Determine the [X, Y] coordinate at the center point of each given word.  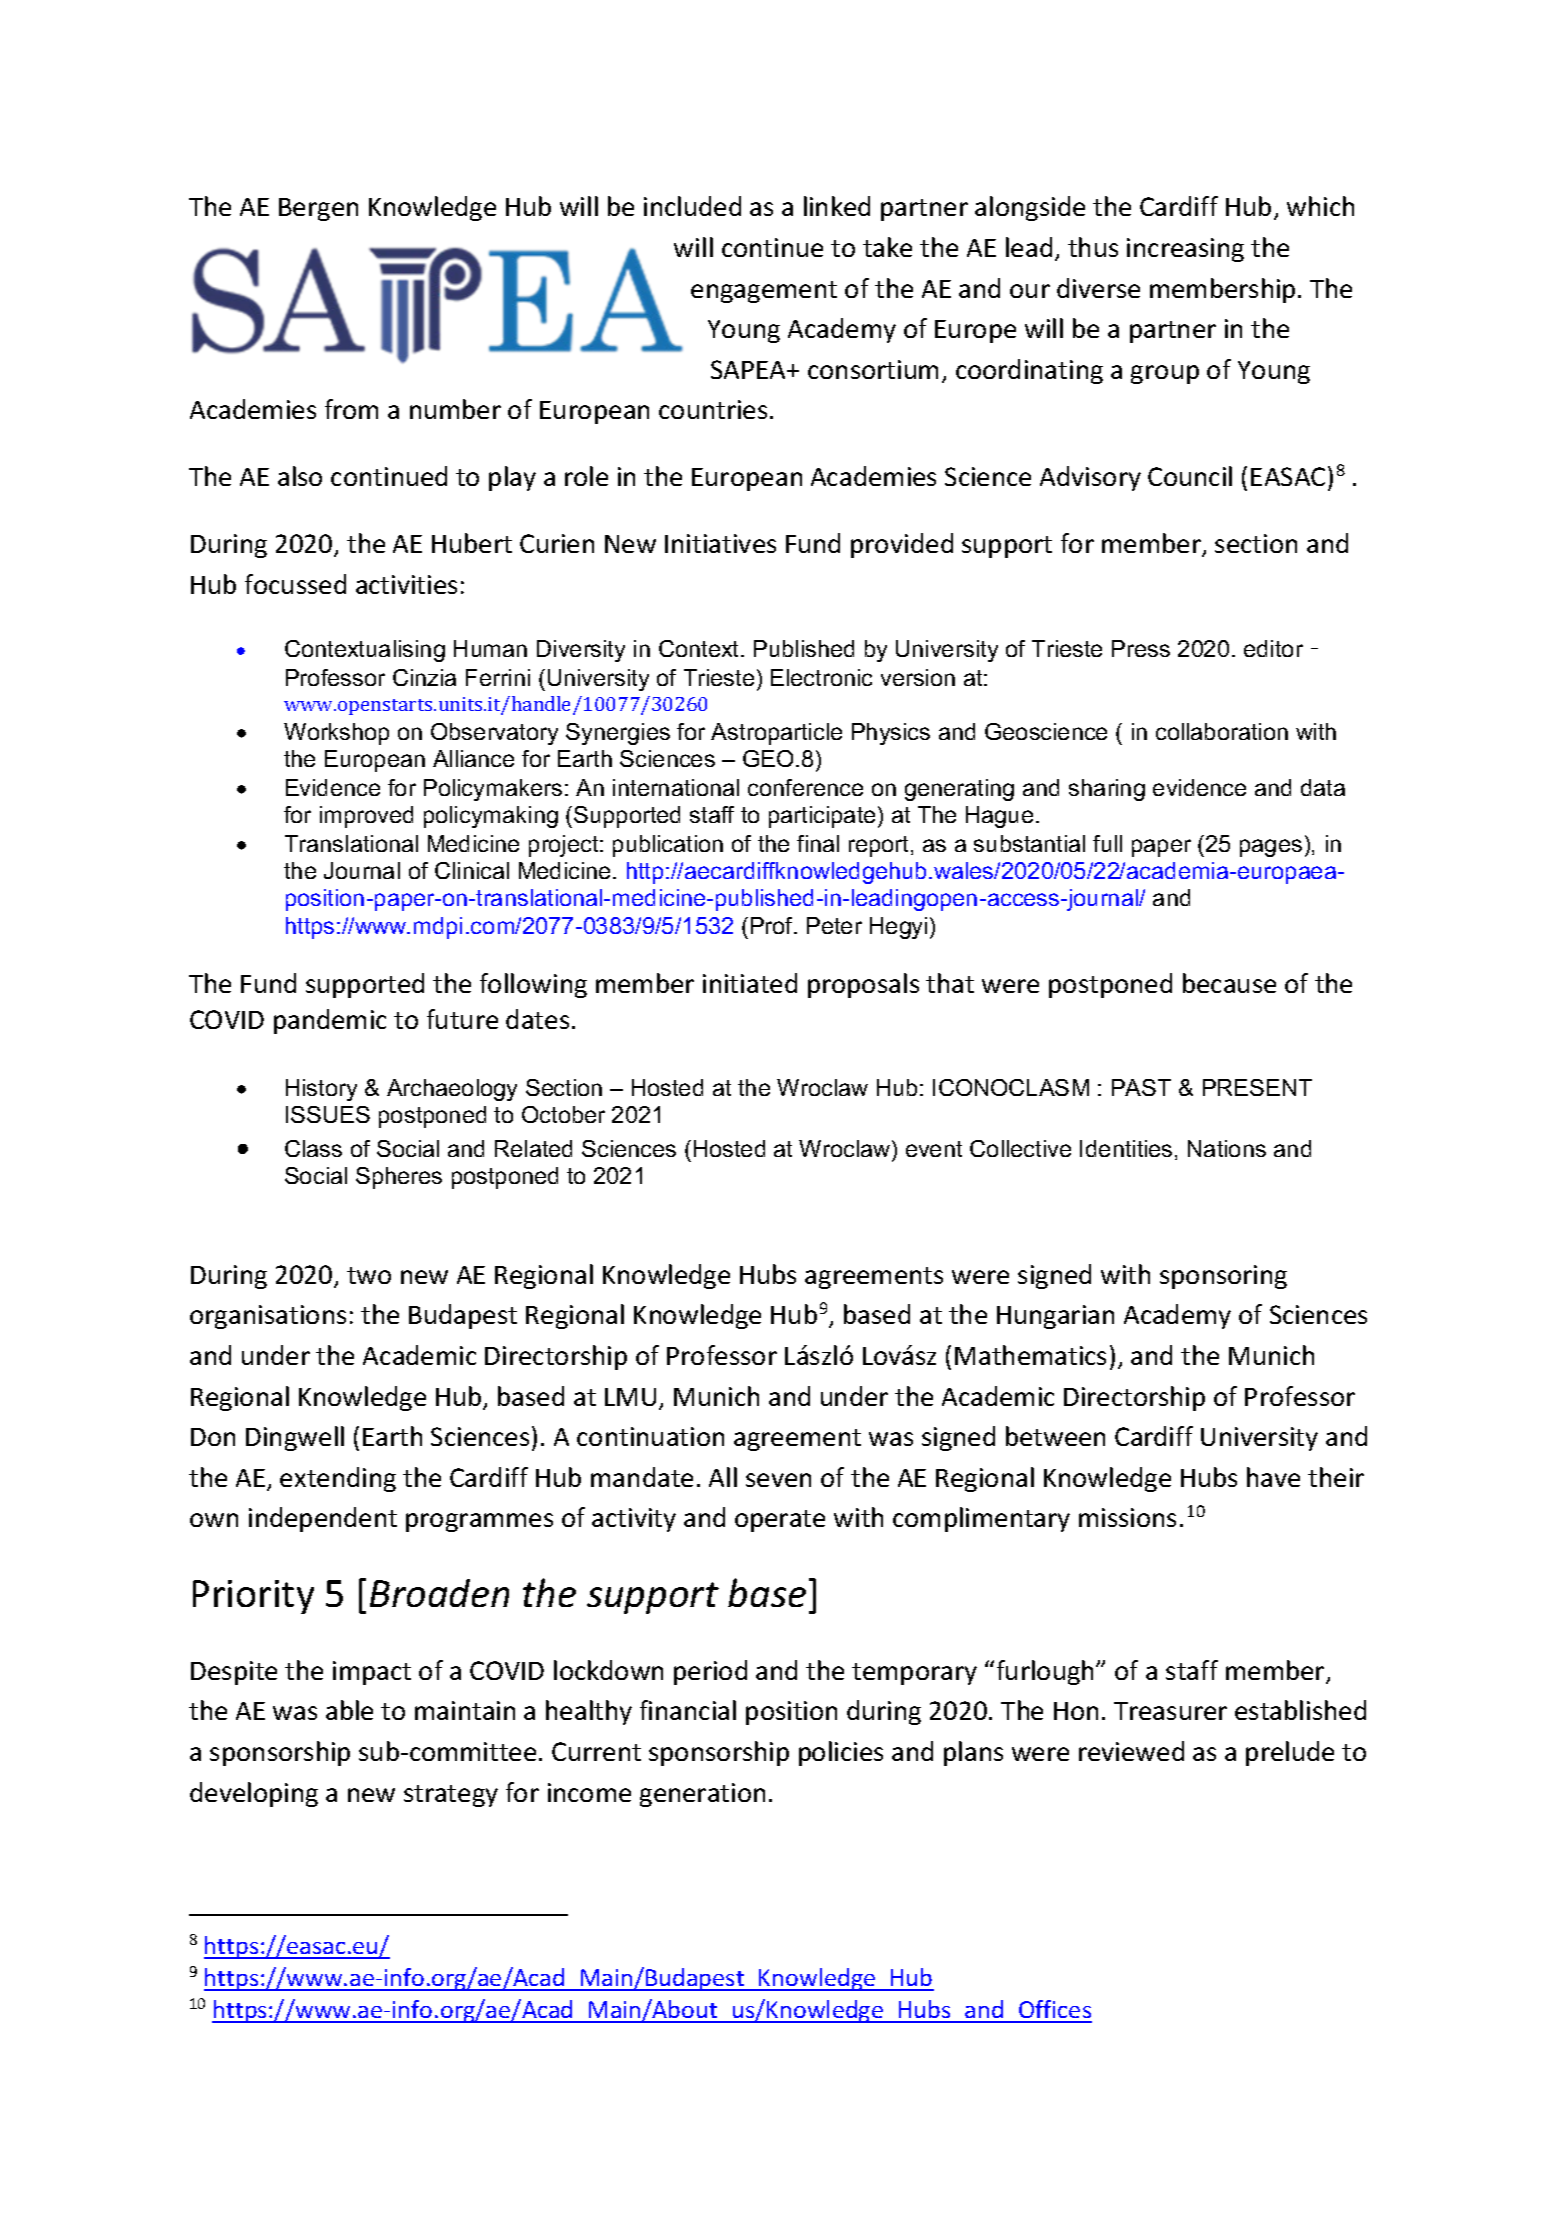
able [349, 1710]
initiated [750, 983]
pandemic [330, 1021]
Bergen [318, 209]
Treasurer [1170, 1711]
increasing [1185, 250]
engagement [764, 292]
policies [841, 1753]
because [1229, 983]
